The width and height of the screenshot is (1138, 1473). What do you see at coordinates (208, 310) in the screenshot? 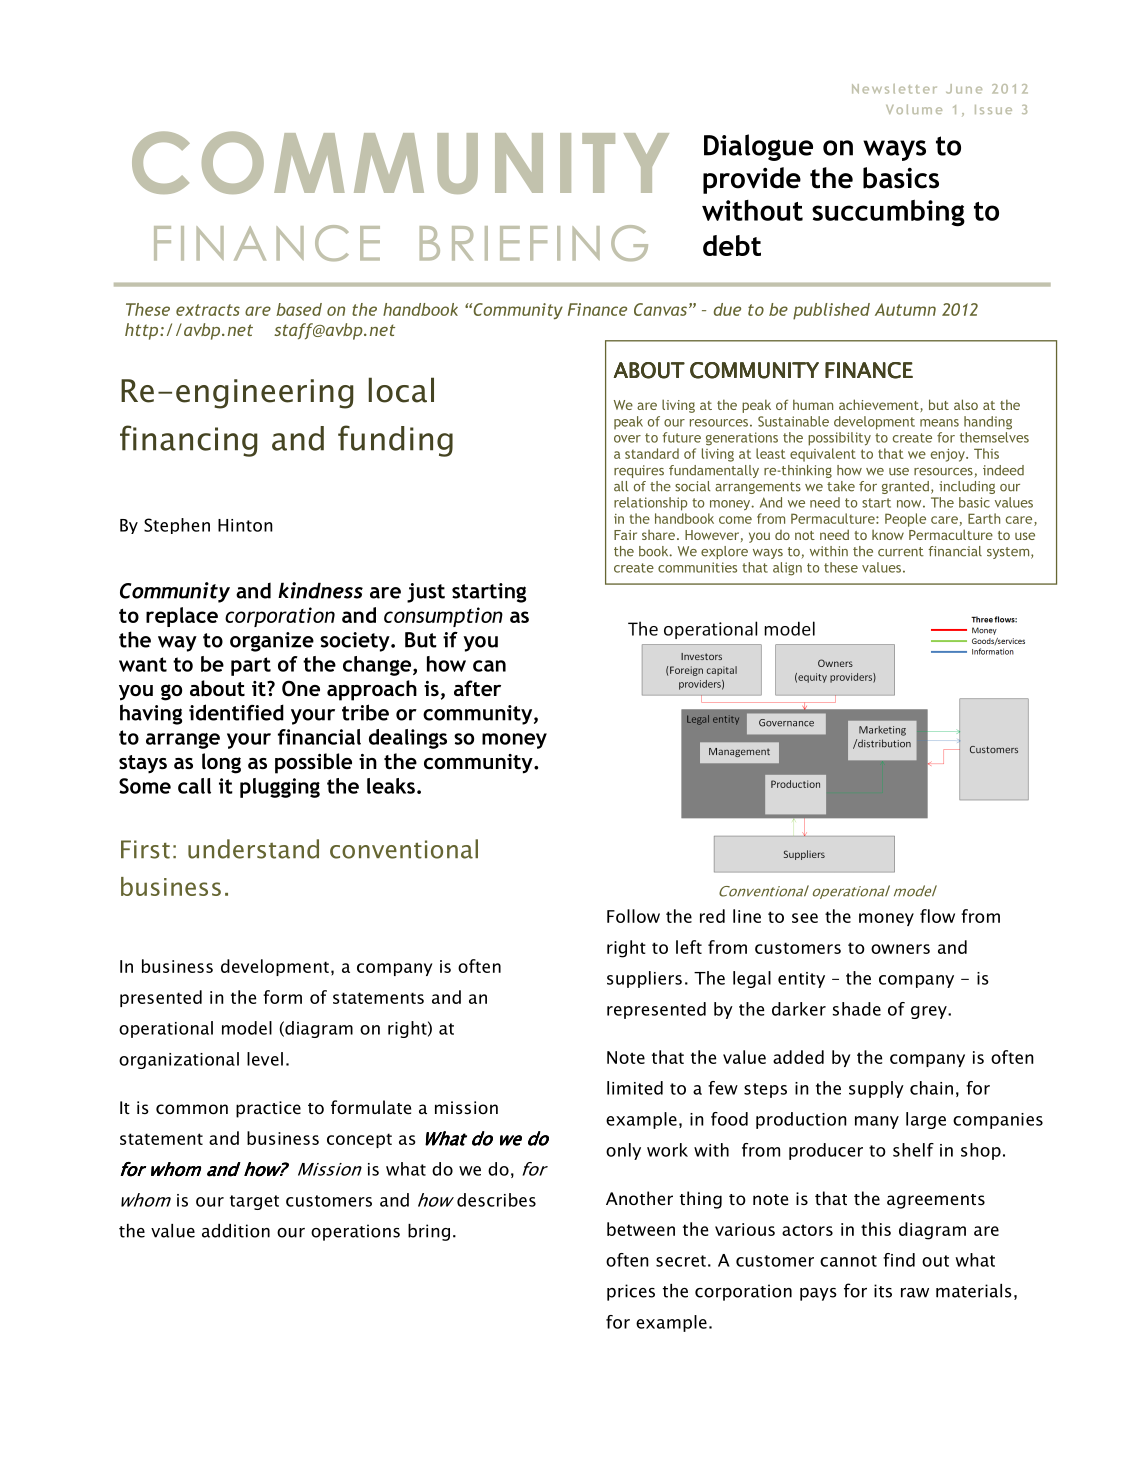
I see `extracts` at bounding box center [208, 310].
